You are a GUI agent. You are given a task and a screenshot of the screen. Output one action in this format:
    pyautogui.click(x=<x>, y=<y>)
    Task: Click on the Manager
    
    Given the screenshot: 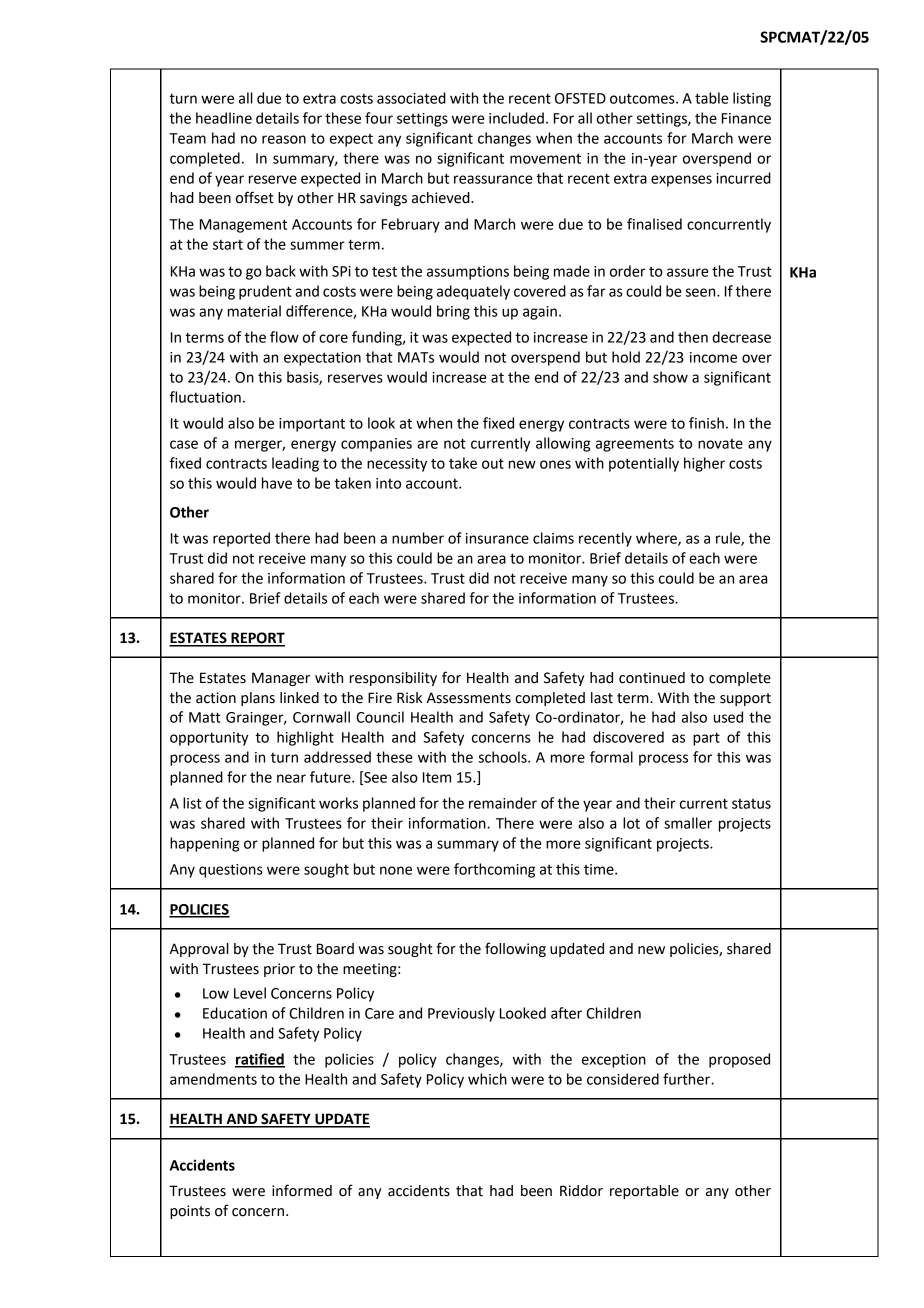 What is the action you would take?
    pyautogui.click(x=281, y=679)
